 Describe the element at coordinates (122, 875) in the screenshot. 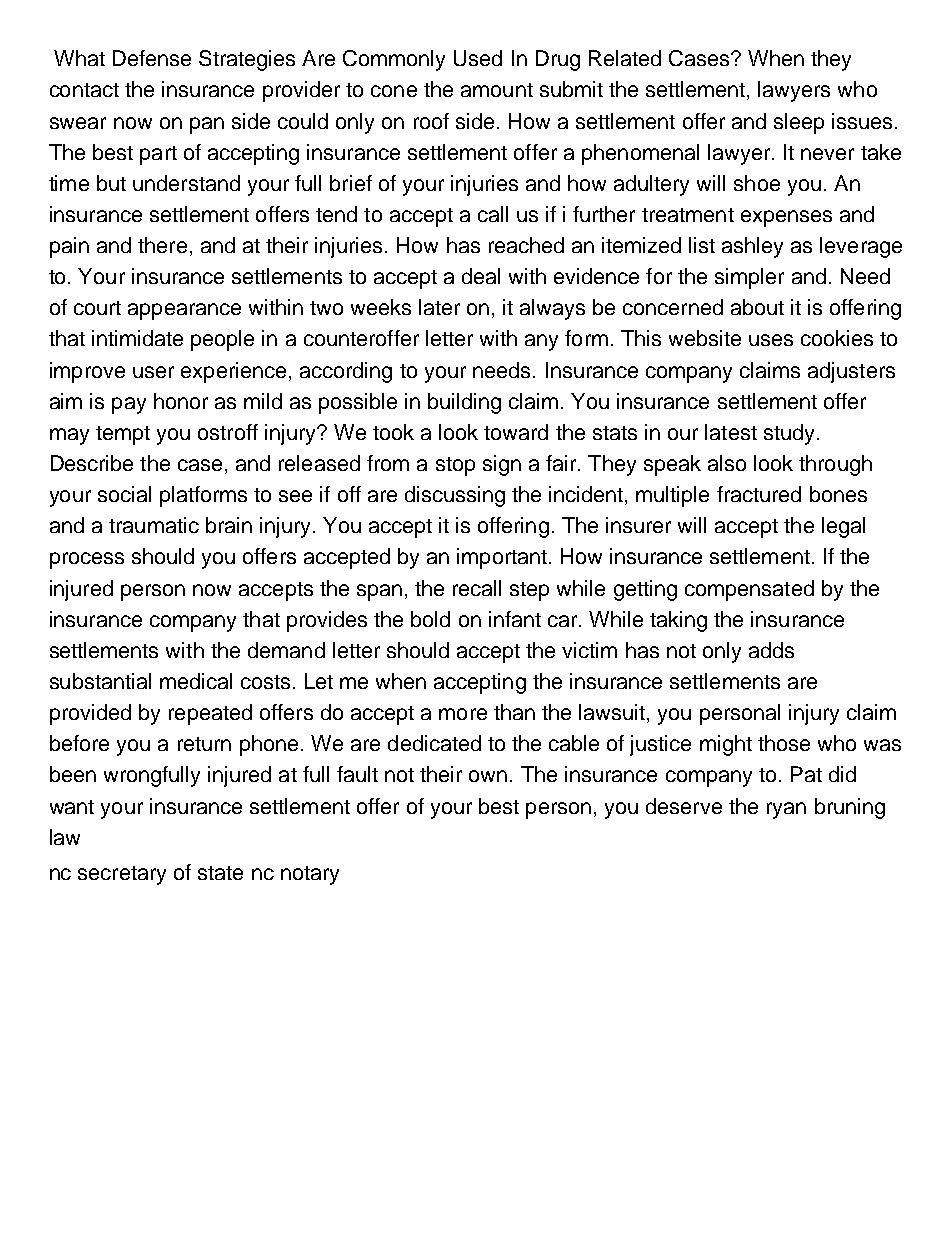

I see `secretary` at that location.
